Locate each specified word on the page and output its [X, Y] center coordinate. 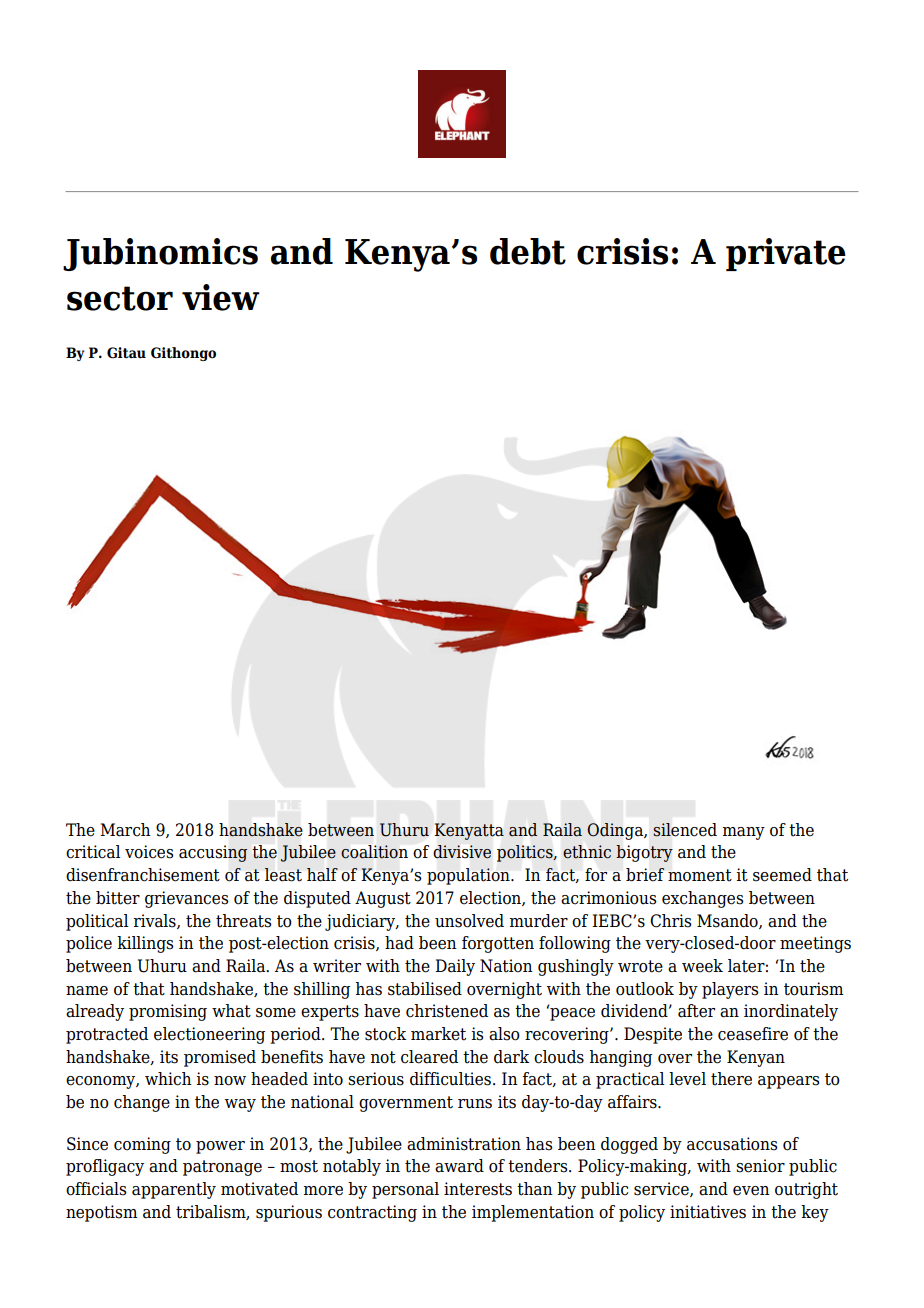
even [751, 1191]
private [786, 254]
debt [528, 251]
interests [478, 1189]
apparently [174, 1190]
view [221, 297]
